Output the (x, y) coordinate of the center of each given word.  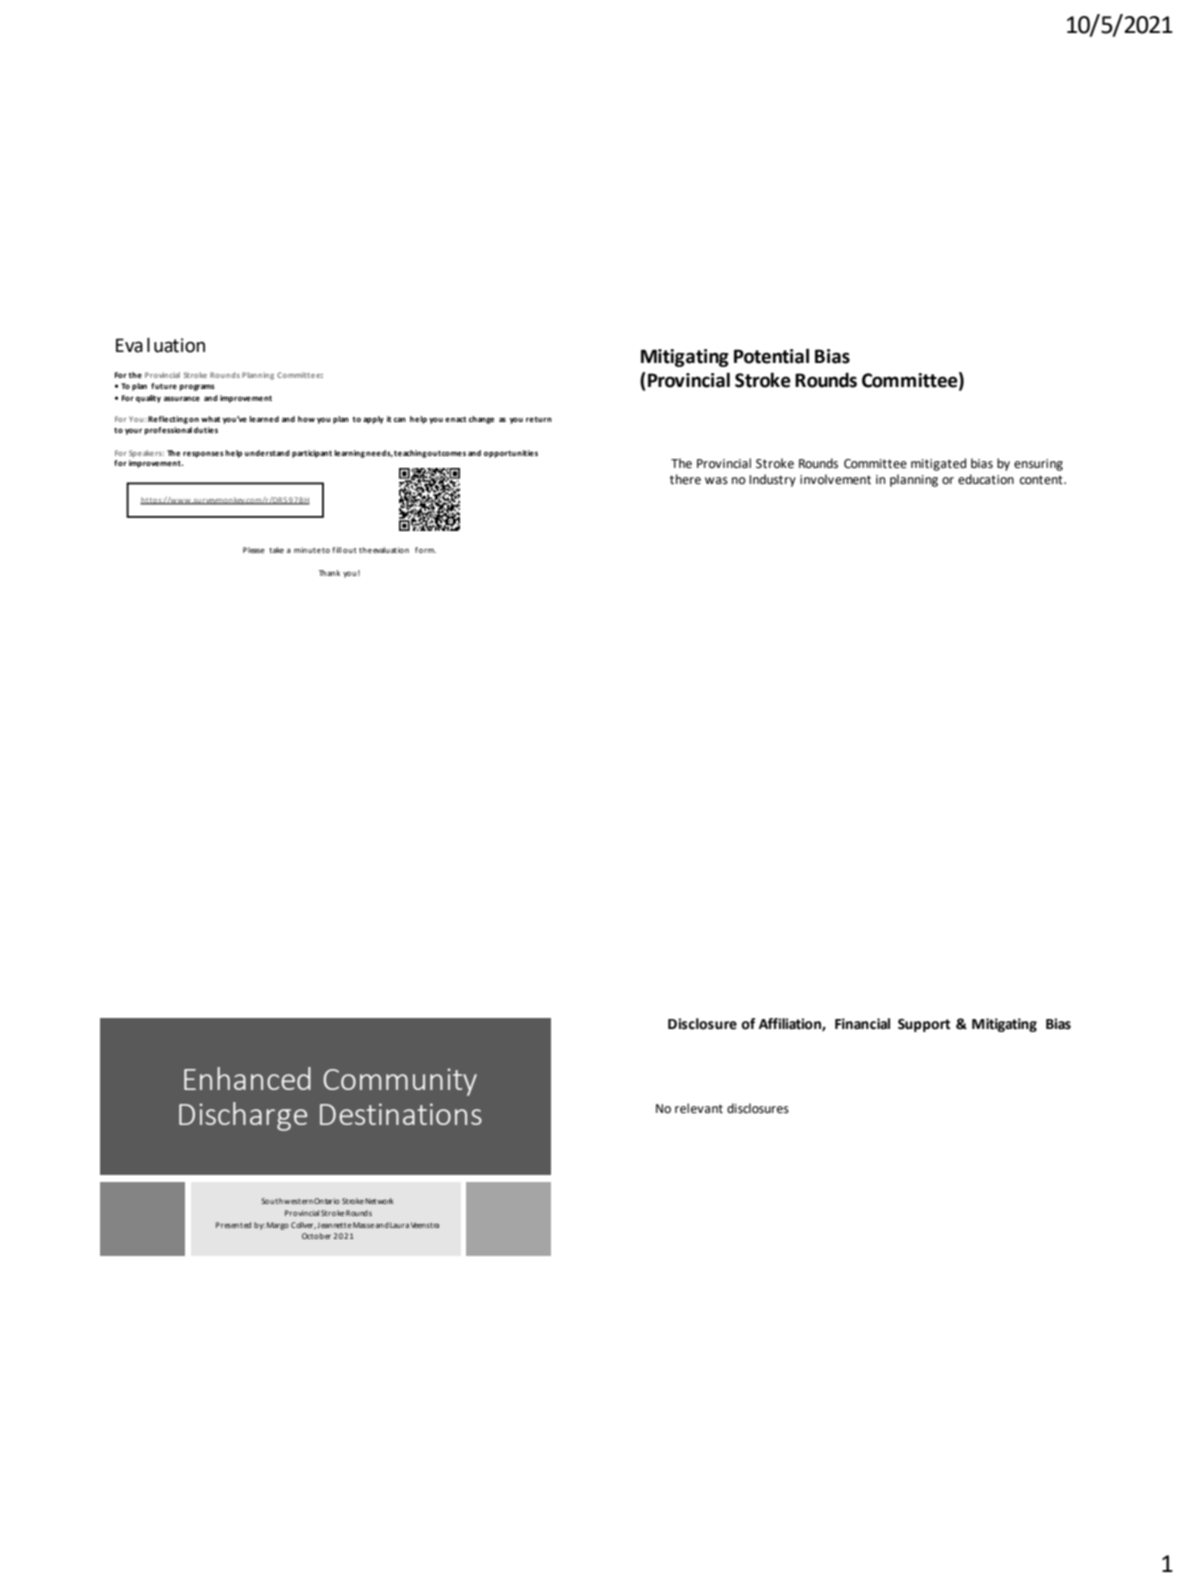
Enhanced (247, 1078)
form (425, 550)
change (481, 420)
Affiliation (791, 1024)
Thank (329, 573)
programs (197, 387)
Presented (233, 1225)
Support (924, 1025)
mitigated (938, 464)
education (986, 479)
